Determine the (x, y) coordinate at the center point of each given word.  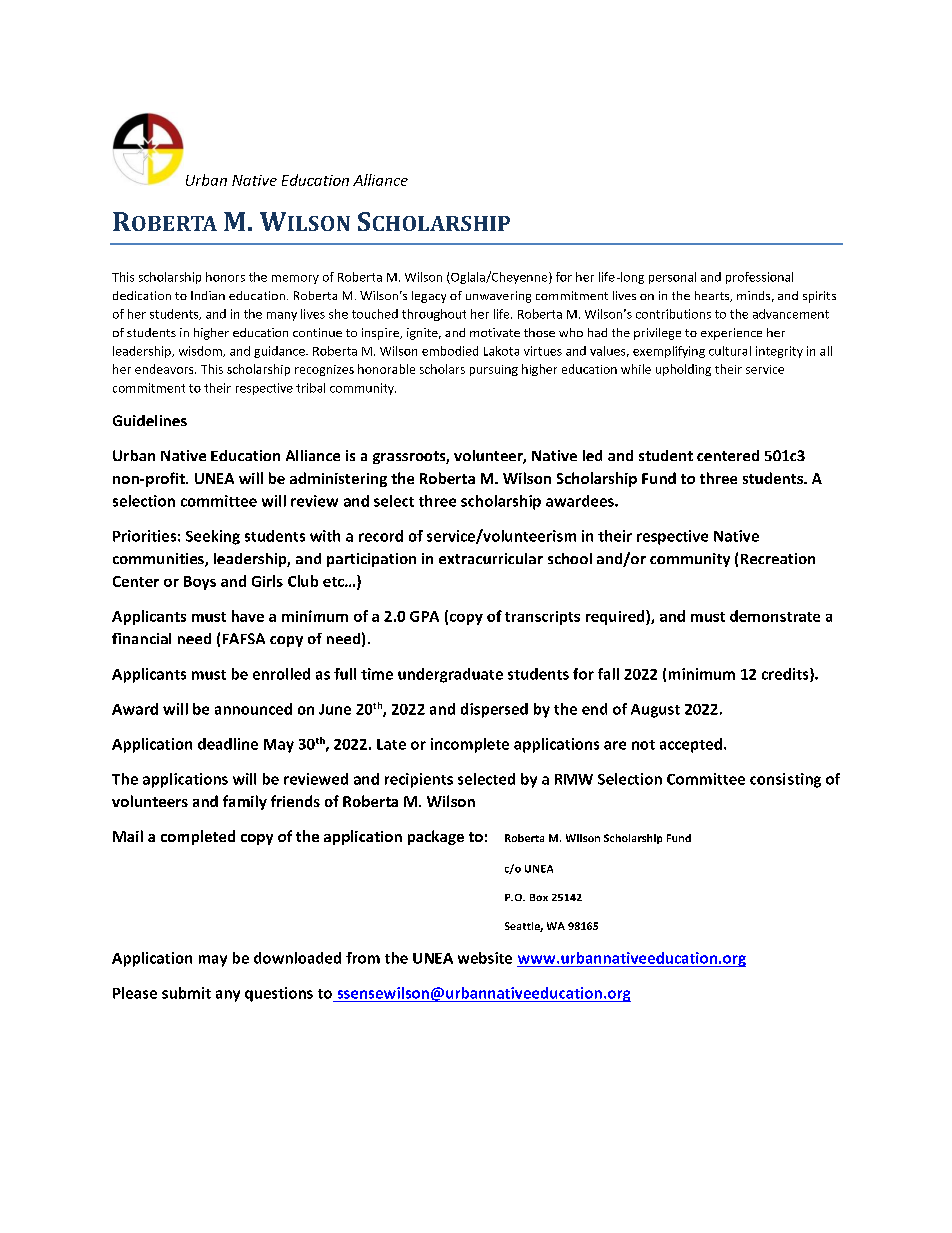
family (245, 802)
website (485, 958)
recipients (419, 780)
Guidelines (150, 420)
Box (539, 897)
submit (186, 993)
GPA (424, 616)
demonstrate (775, 616)
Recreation (778, 558)
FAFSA (244, 638)
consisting (785, 780)
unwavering (498, 297)
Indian (208, 295)
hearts (713, 296)
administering (338, 479)
